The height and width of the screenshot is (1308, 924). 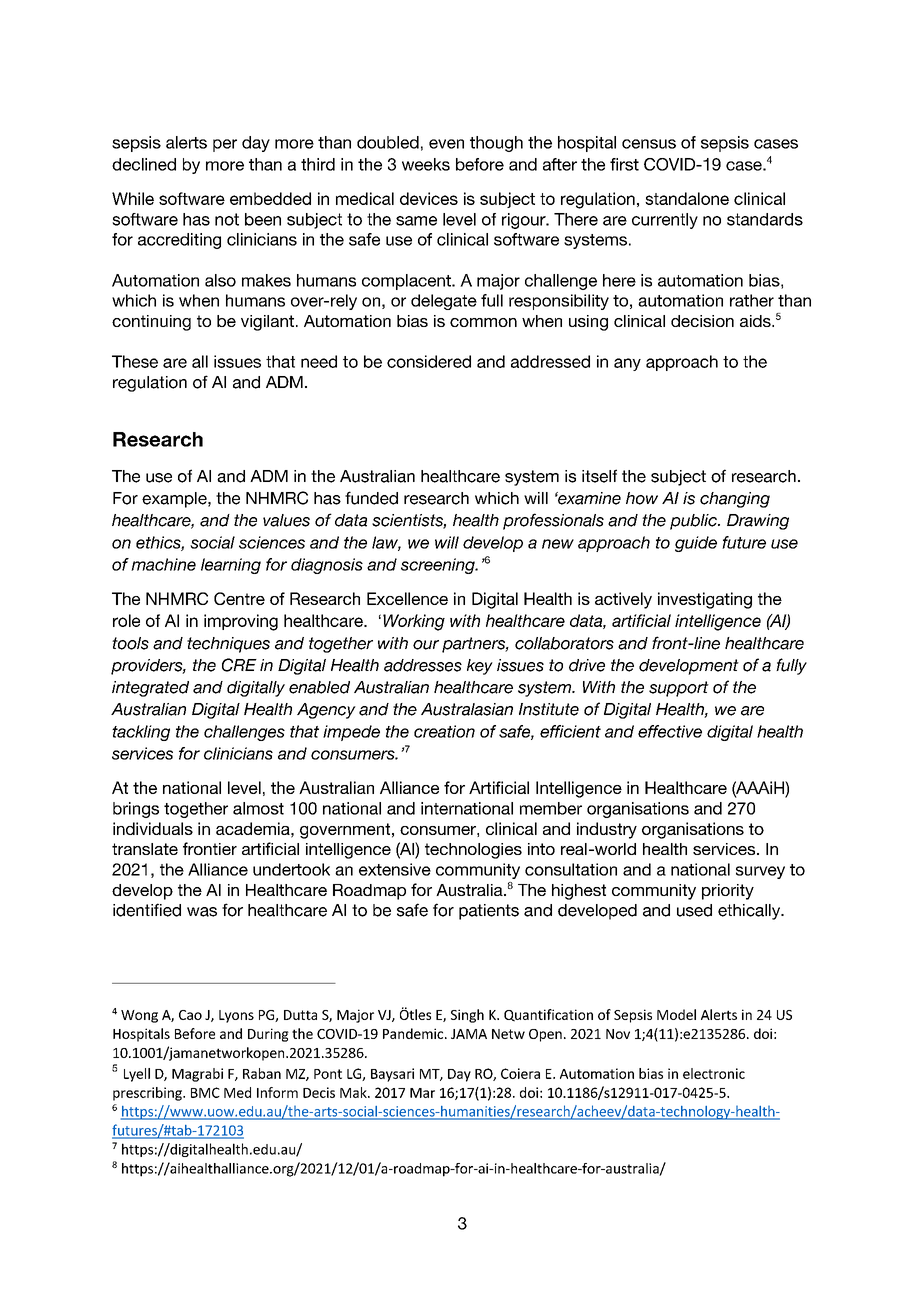 I want to click on priority, so click(x=728, y=892).
